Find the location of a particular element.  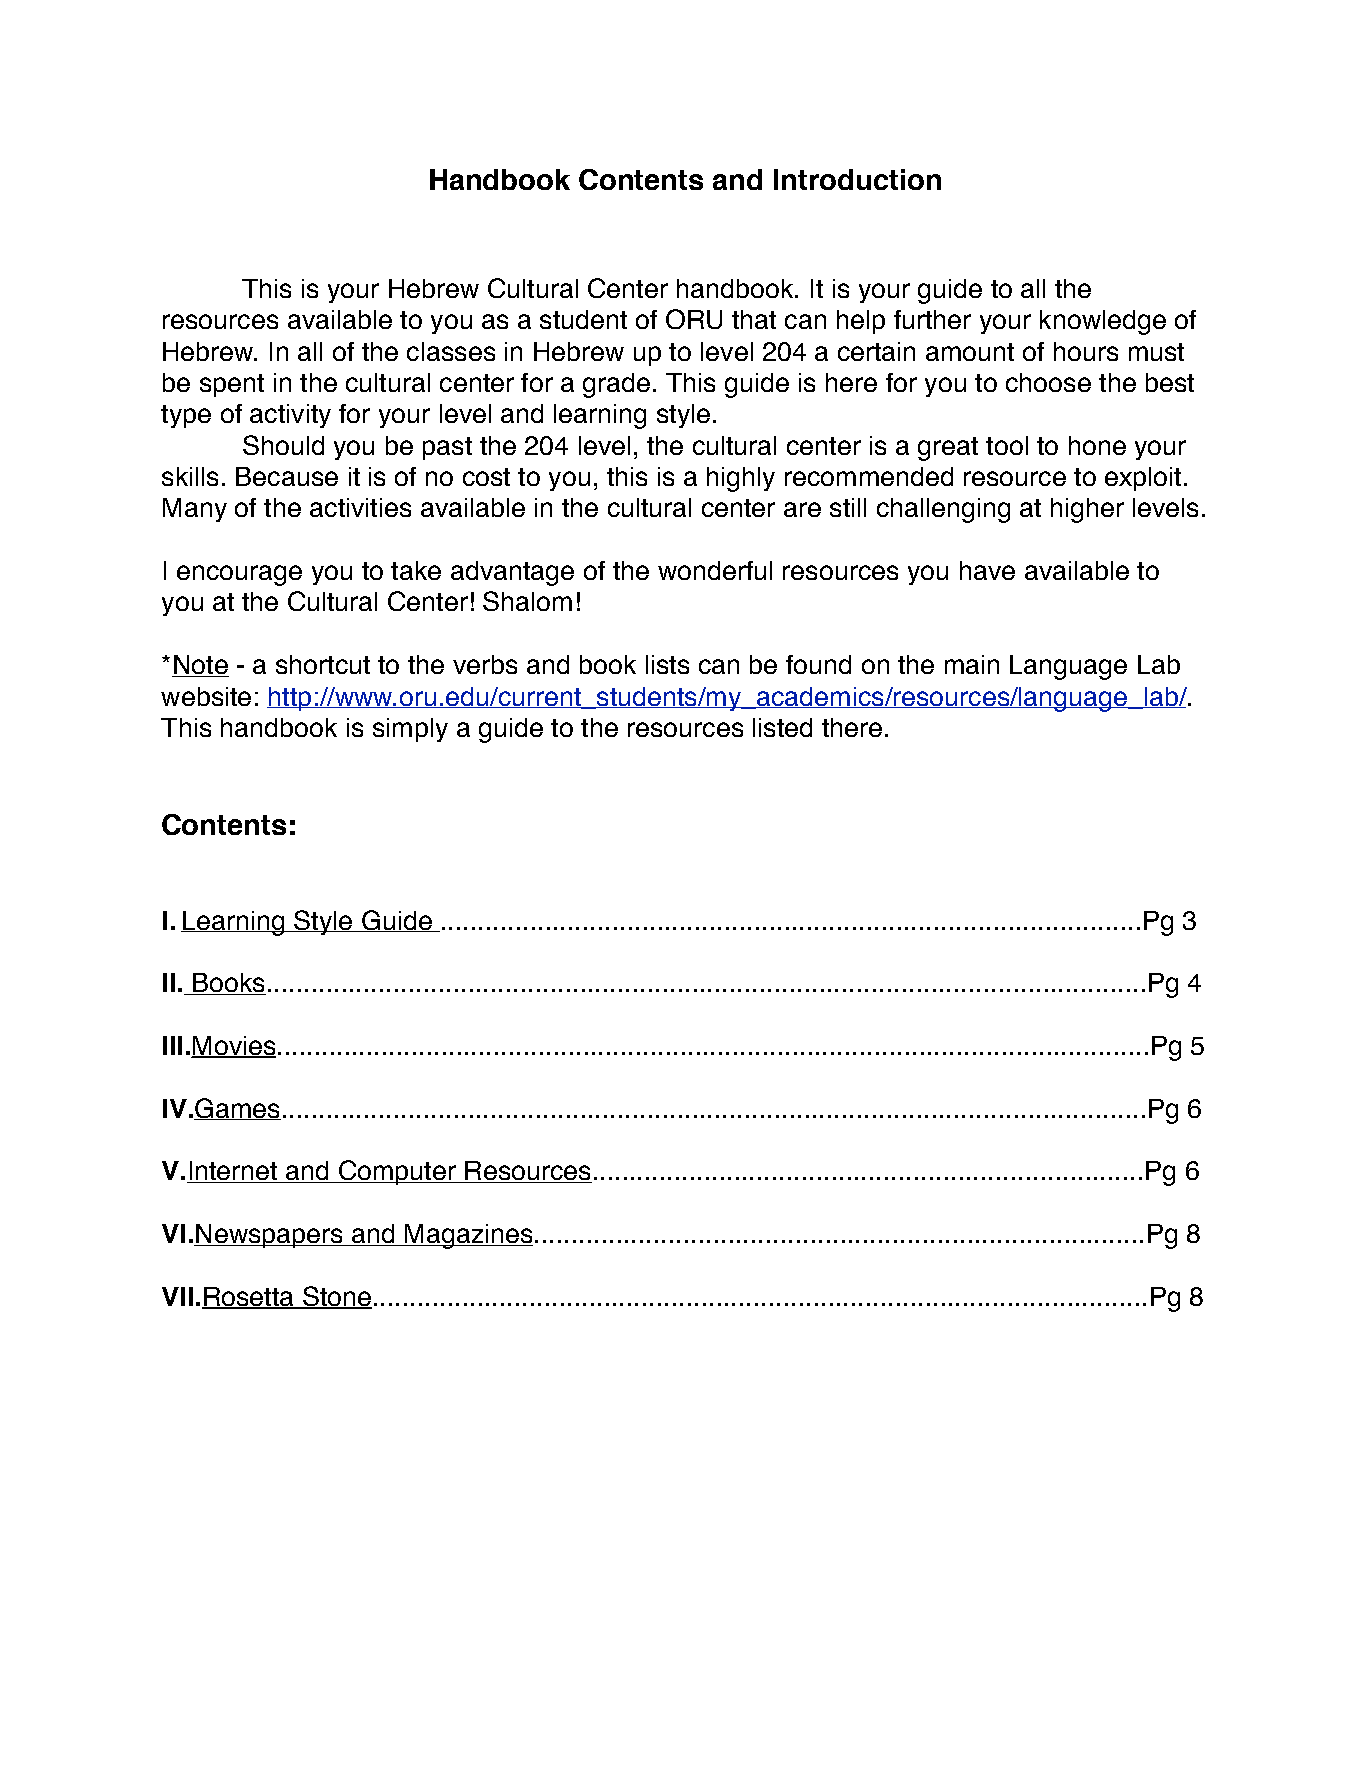

Introduction is located at coordinates (857, 179).
